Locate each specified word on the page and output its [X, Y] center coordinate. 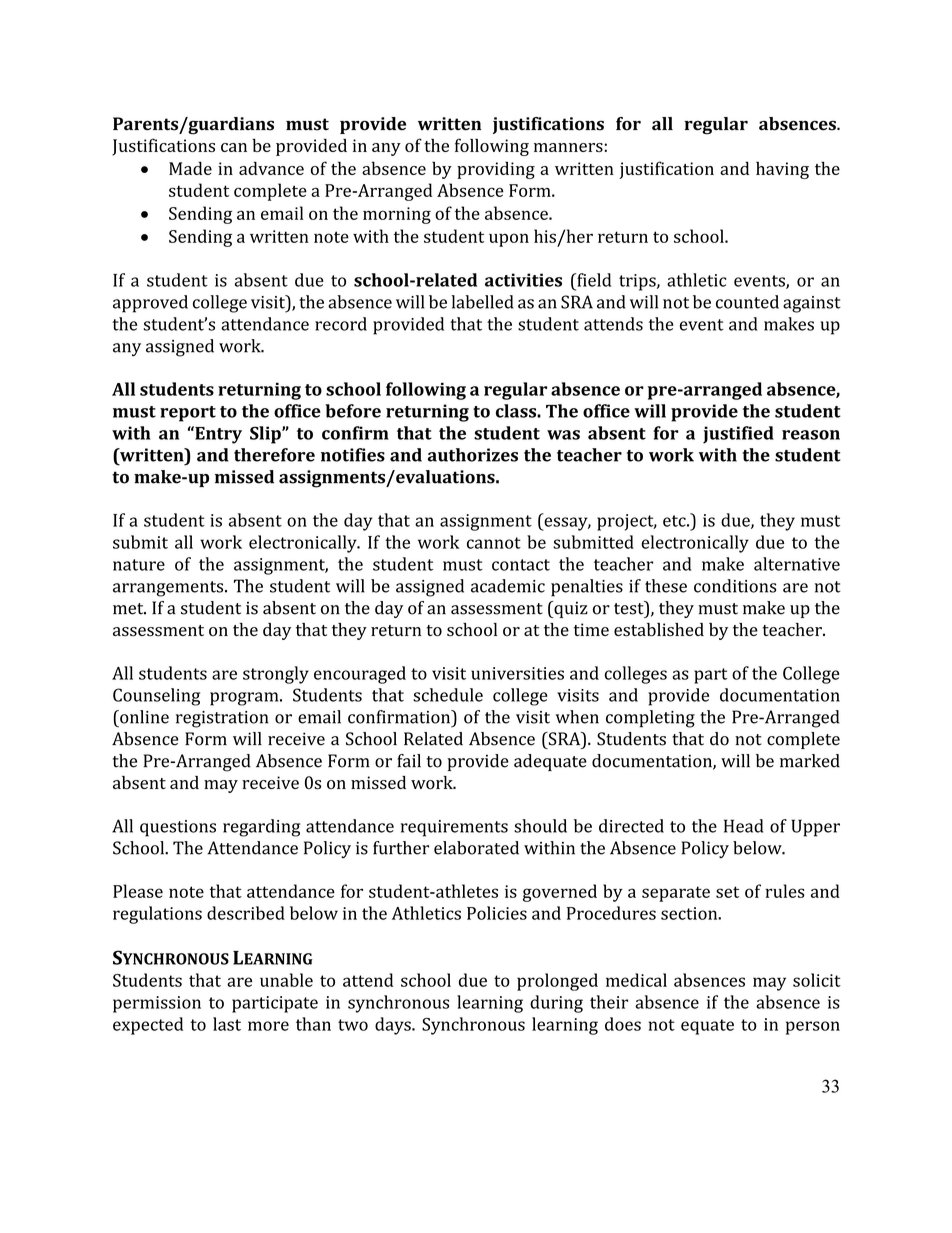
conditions [735, 586]
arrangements [169, 589]
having [782, 170]
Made [190, 168]
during [556, 1004]
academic [508, 586]
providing [496, 170]
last [227, 1024]
